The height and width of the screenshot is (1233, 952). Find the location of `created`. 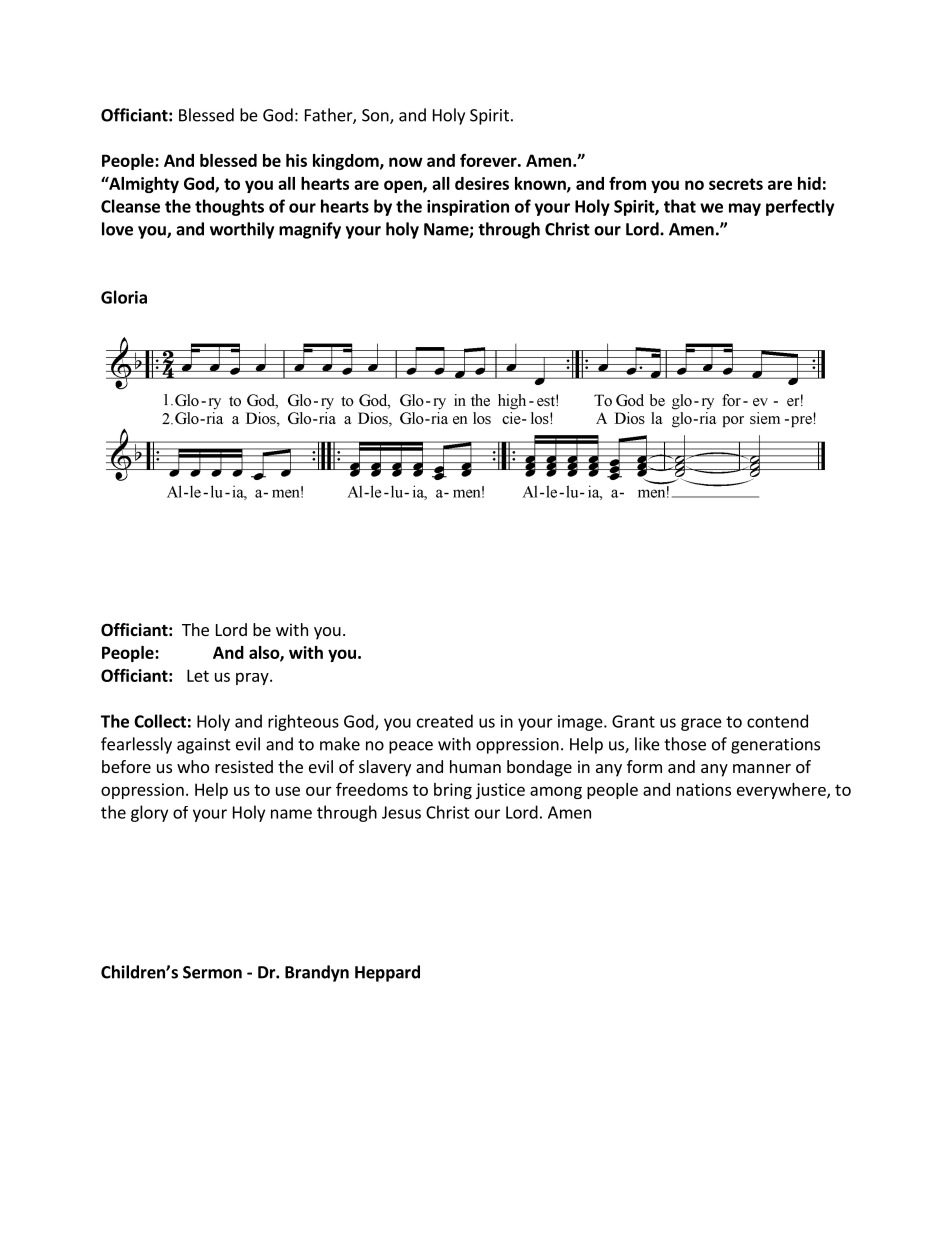

created is located at coordinates (445, 721).
